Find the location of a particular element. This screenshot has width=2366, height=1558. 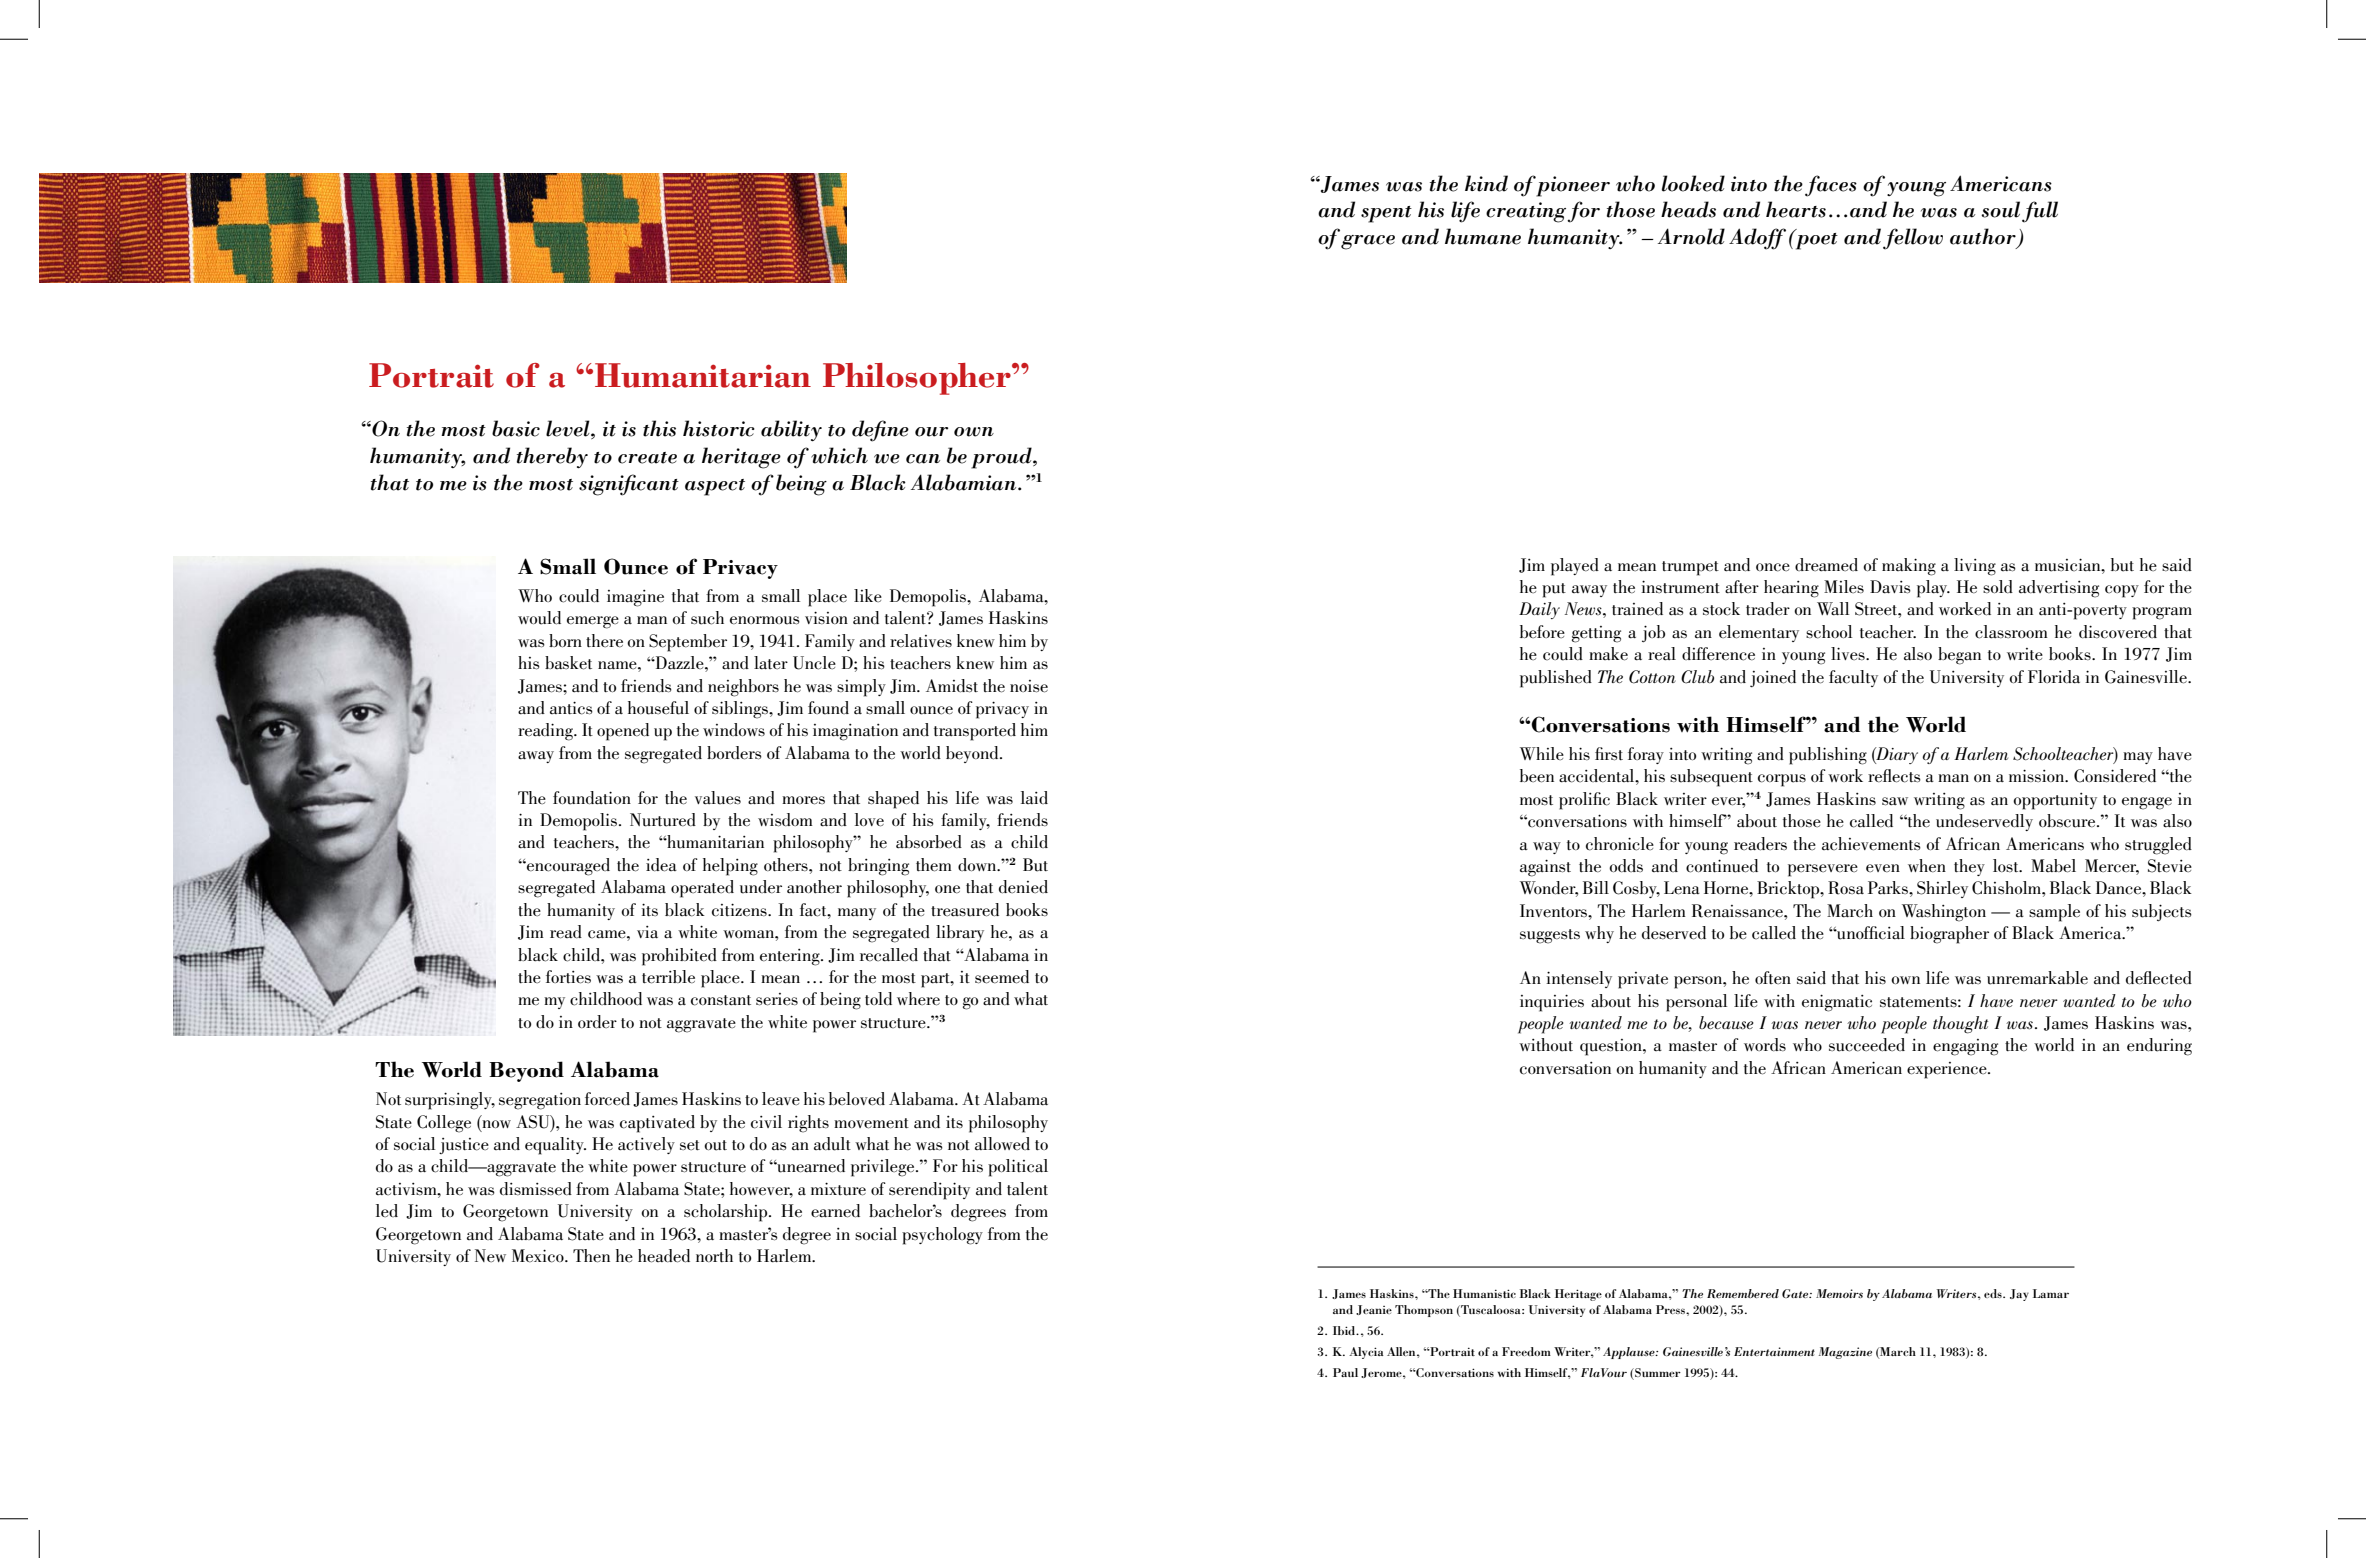

spent is located at coordinates (1386, 214).
